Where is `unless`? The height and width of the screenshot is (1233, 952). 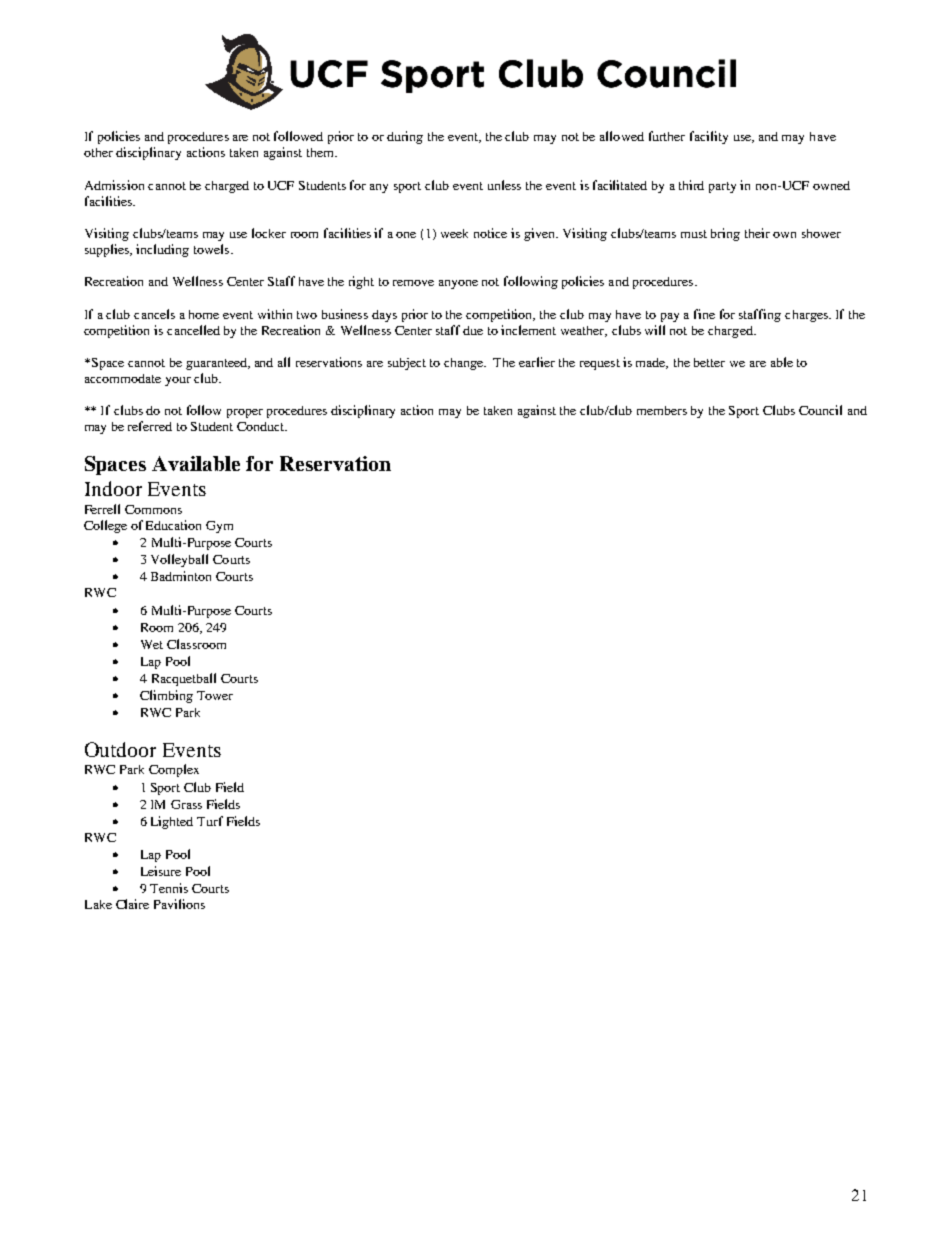
unless is located at coordinates (504, 185).
